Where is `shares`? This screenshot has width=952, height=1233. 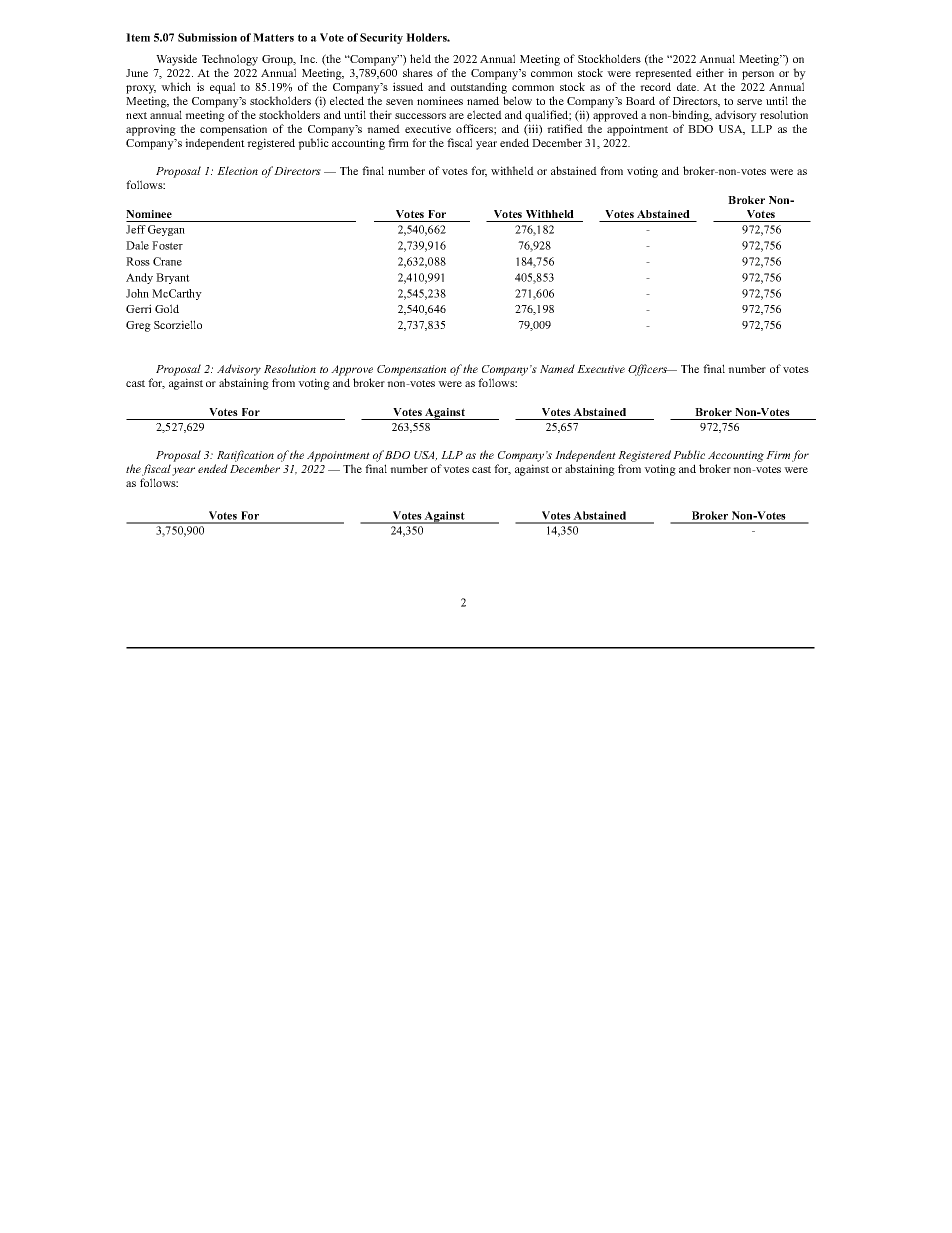 shares is located at coordinates (418, 72).
